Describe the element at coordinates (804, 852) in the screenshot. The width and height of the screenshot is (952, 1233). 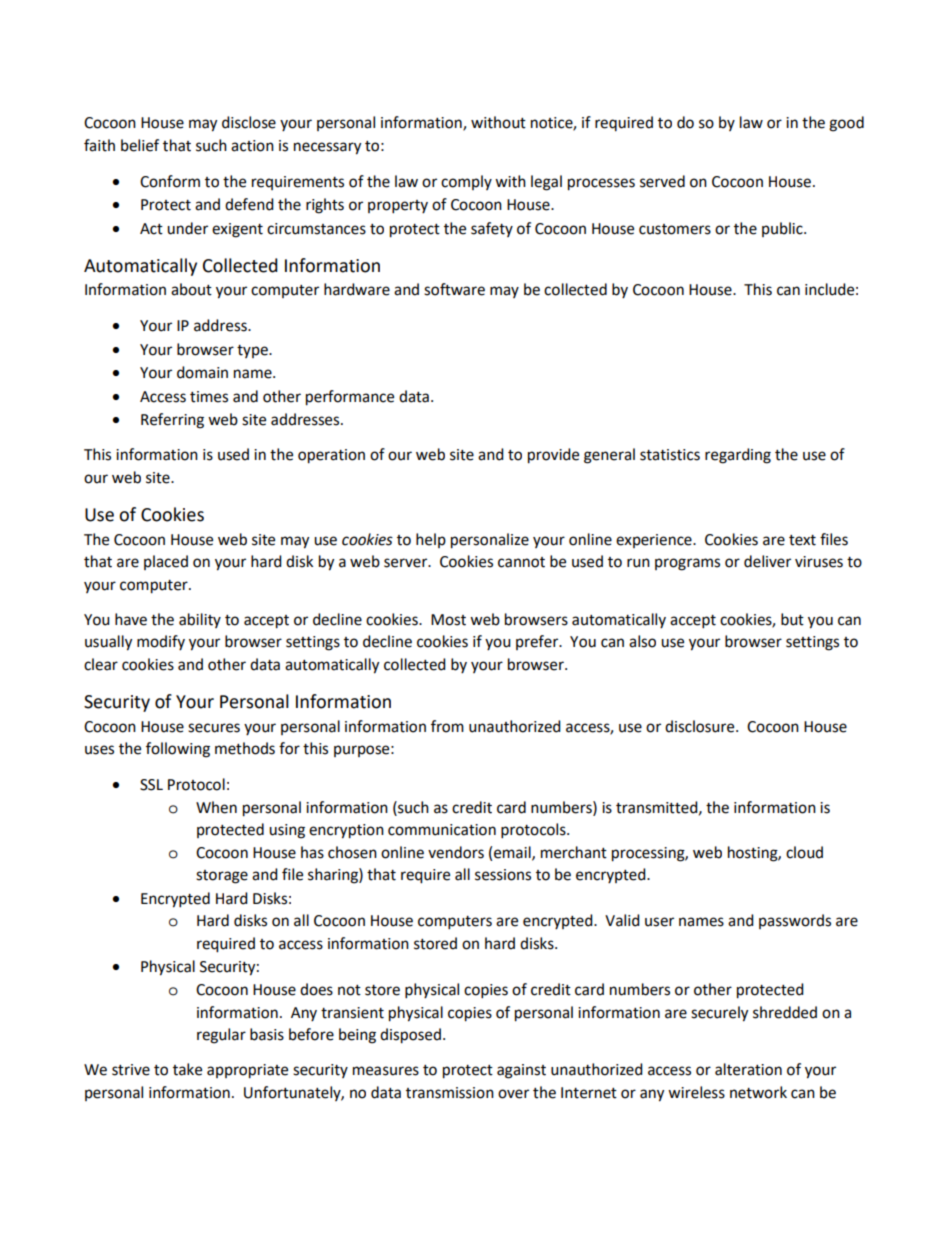
I see `cloud` at that location.
